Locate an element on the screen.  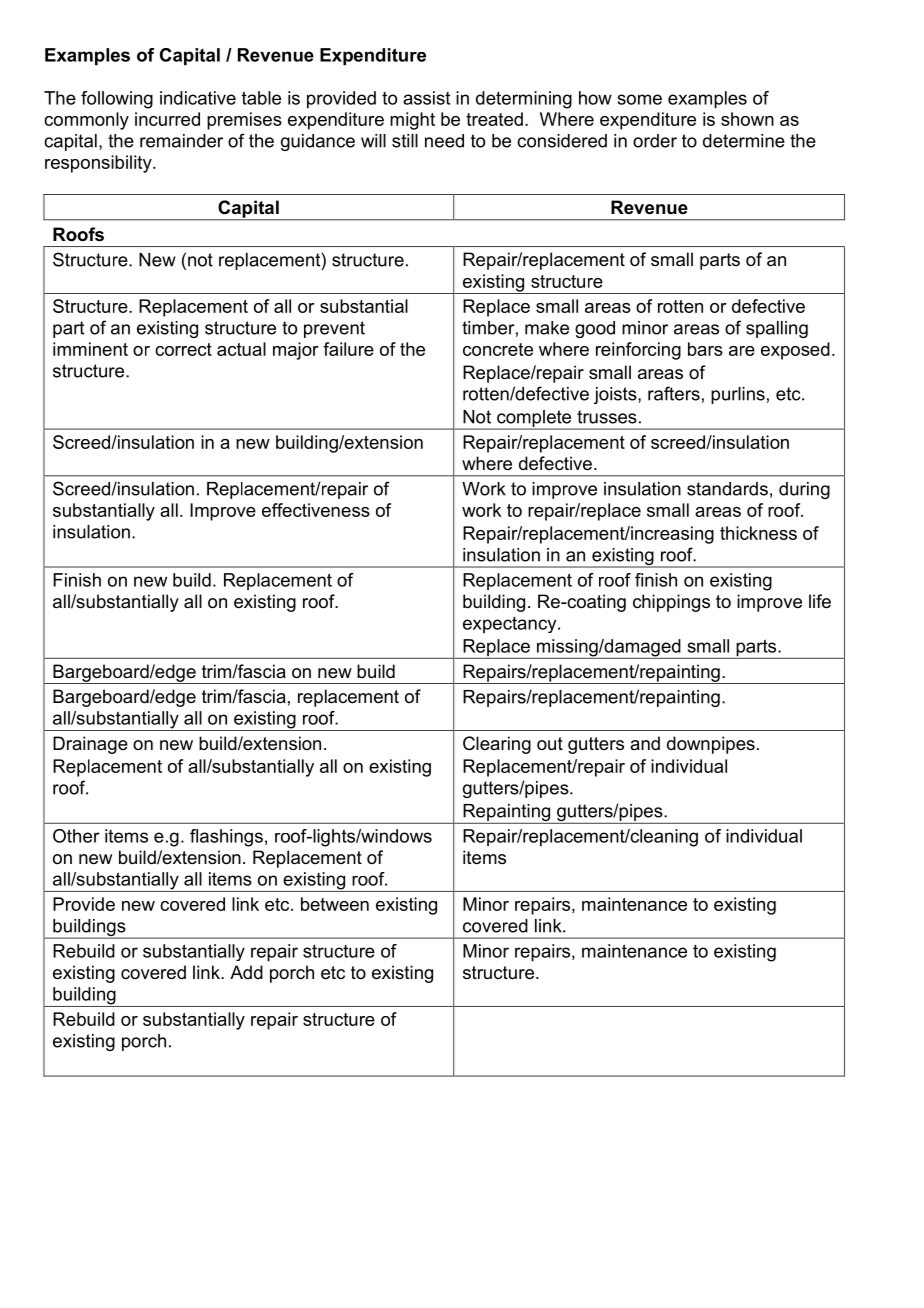
need is located at coordinates (444, 141).
